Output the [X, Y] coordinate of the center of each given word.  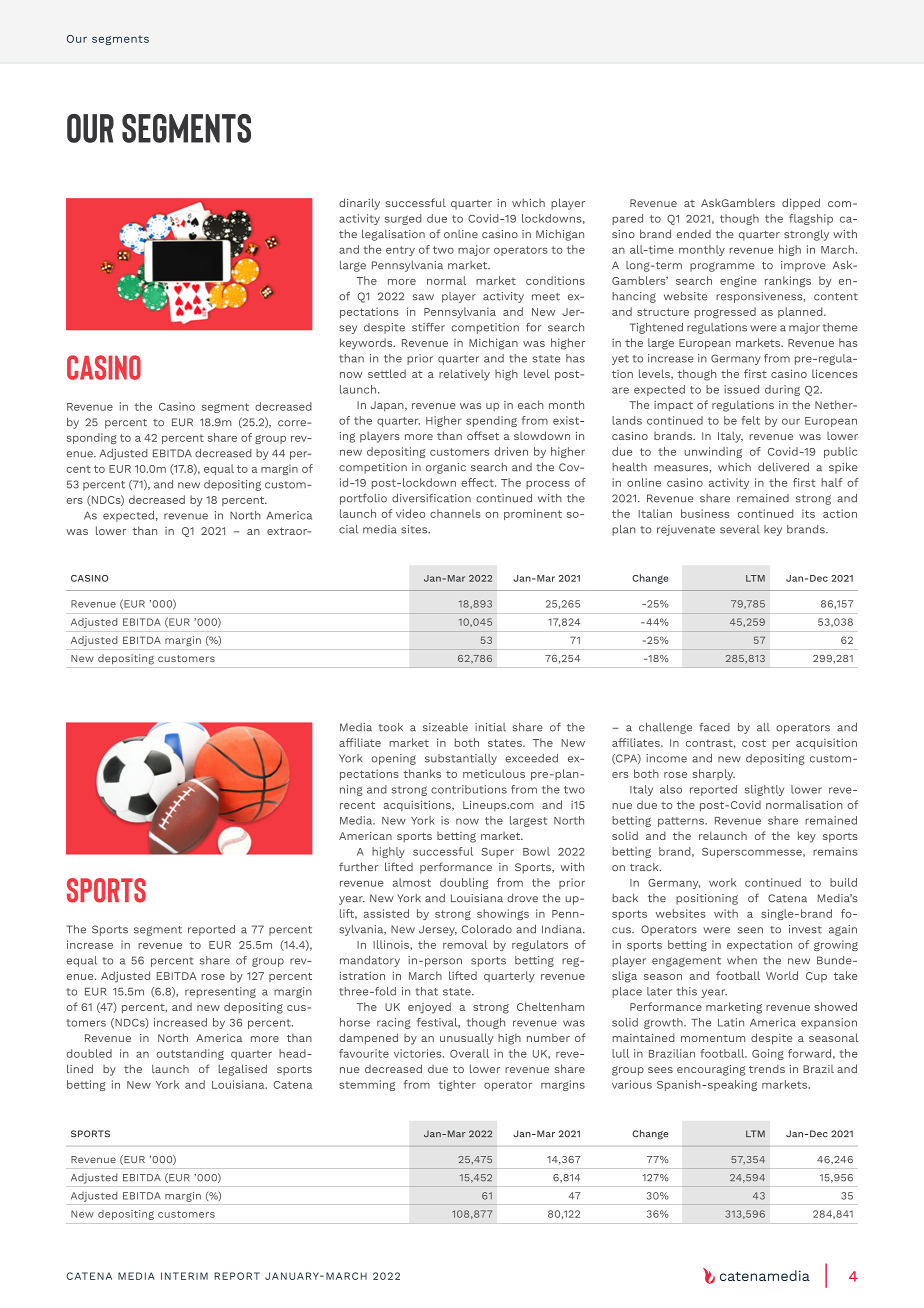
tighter [457, 1085]
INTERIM [184, 1276]
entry [400, 251]
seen [750, 930]
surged [403, 219]
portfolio [363, 499]
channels [455, 513]
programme [722, 267]
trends [767, 1068]
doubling [464, 883]
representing [220, 992]
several [740, 529]
